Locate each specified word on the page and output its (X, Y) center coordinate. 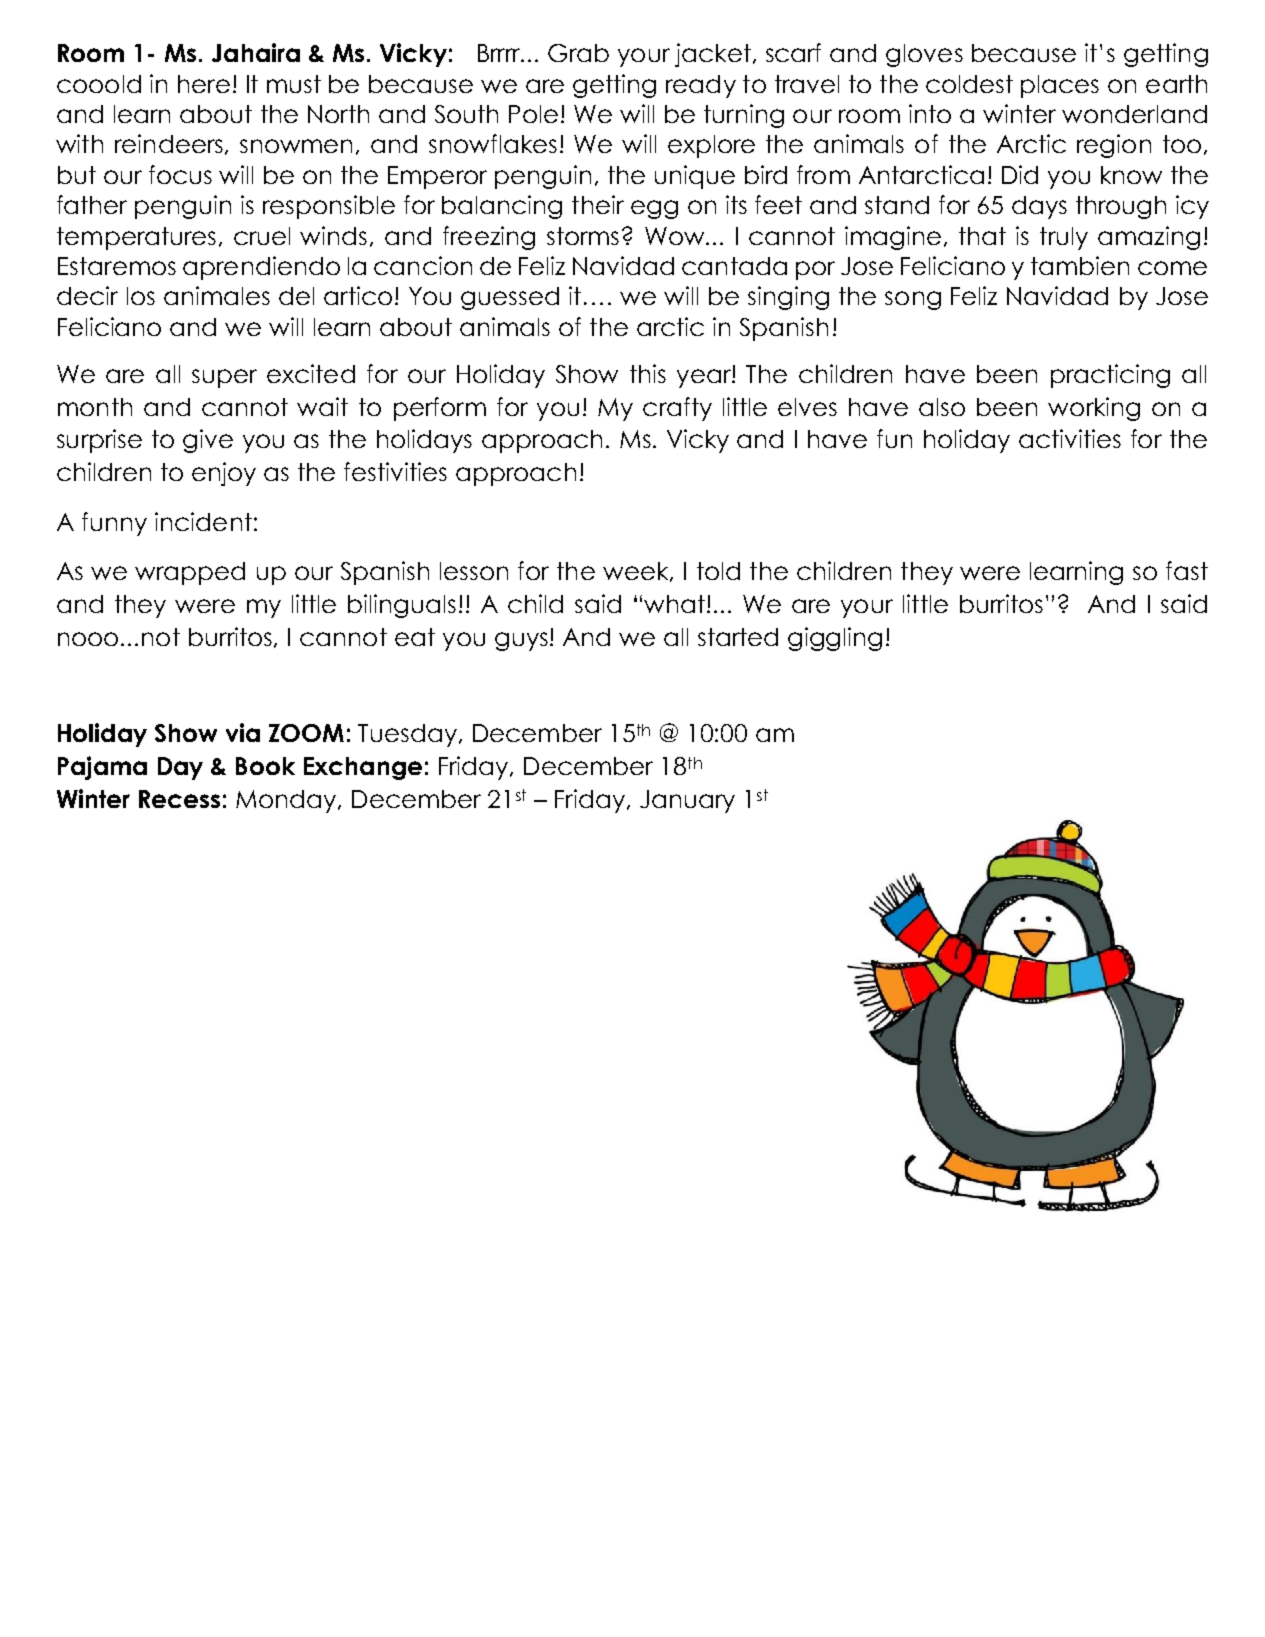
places (1060, 86)
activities (1070, 438)
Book (265, 766)
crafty (677, 409)
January (687, 801)
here (204, 84)
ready (701, 86)
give (208, 441)
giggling (835, 639)
